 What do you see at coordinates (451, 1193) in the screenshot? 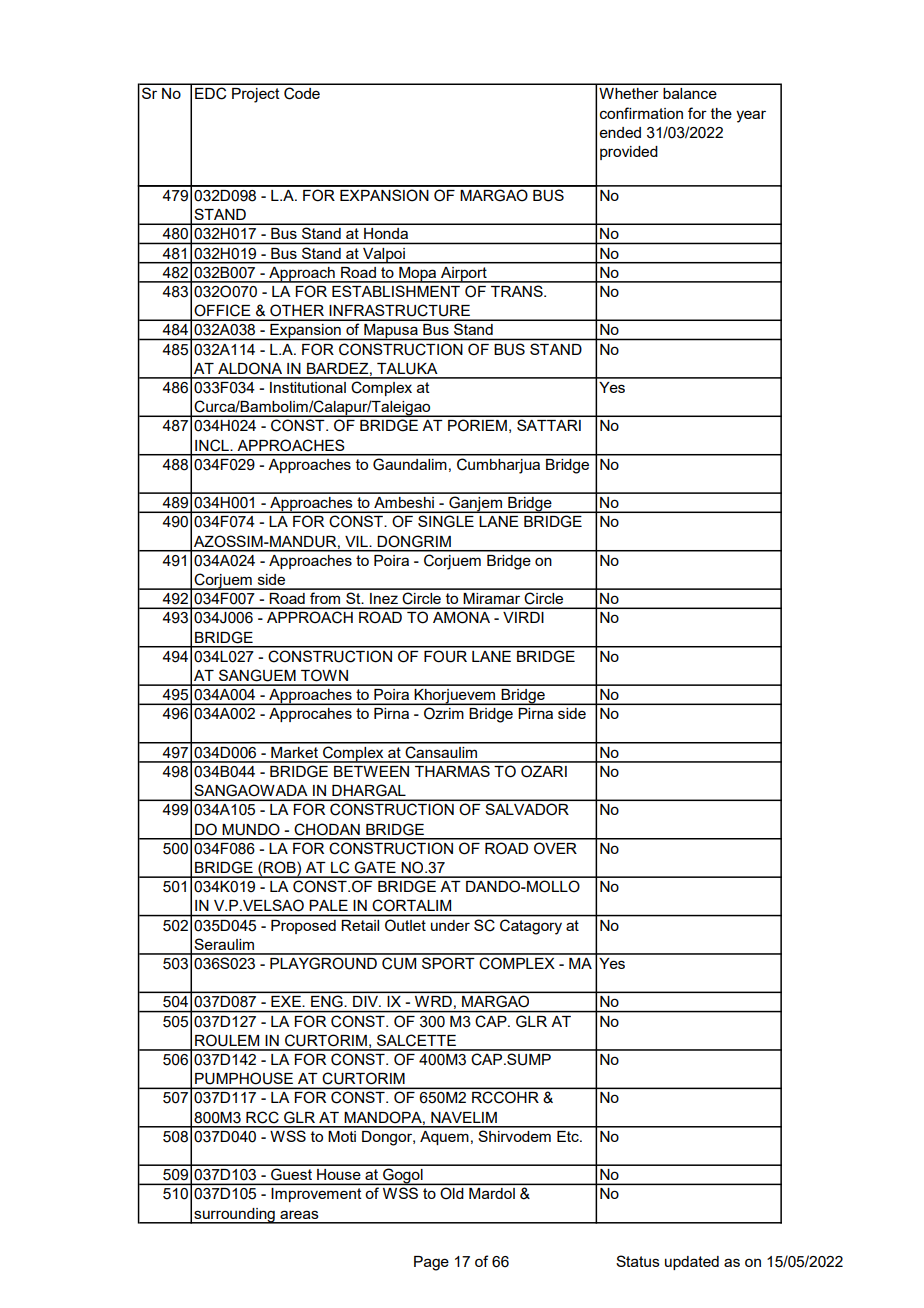
I see `Old` at bounding box center [451, 1193].
